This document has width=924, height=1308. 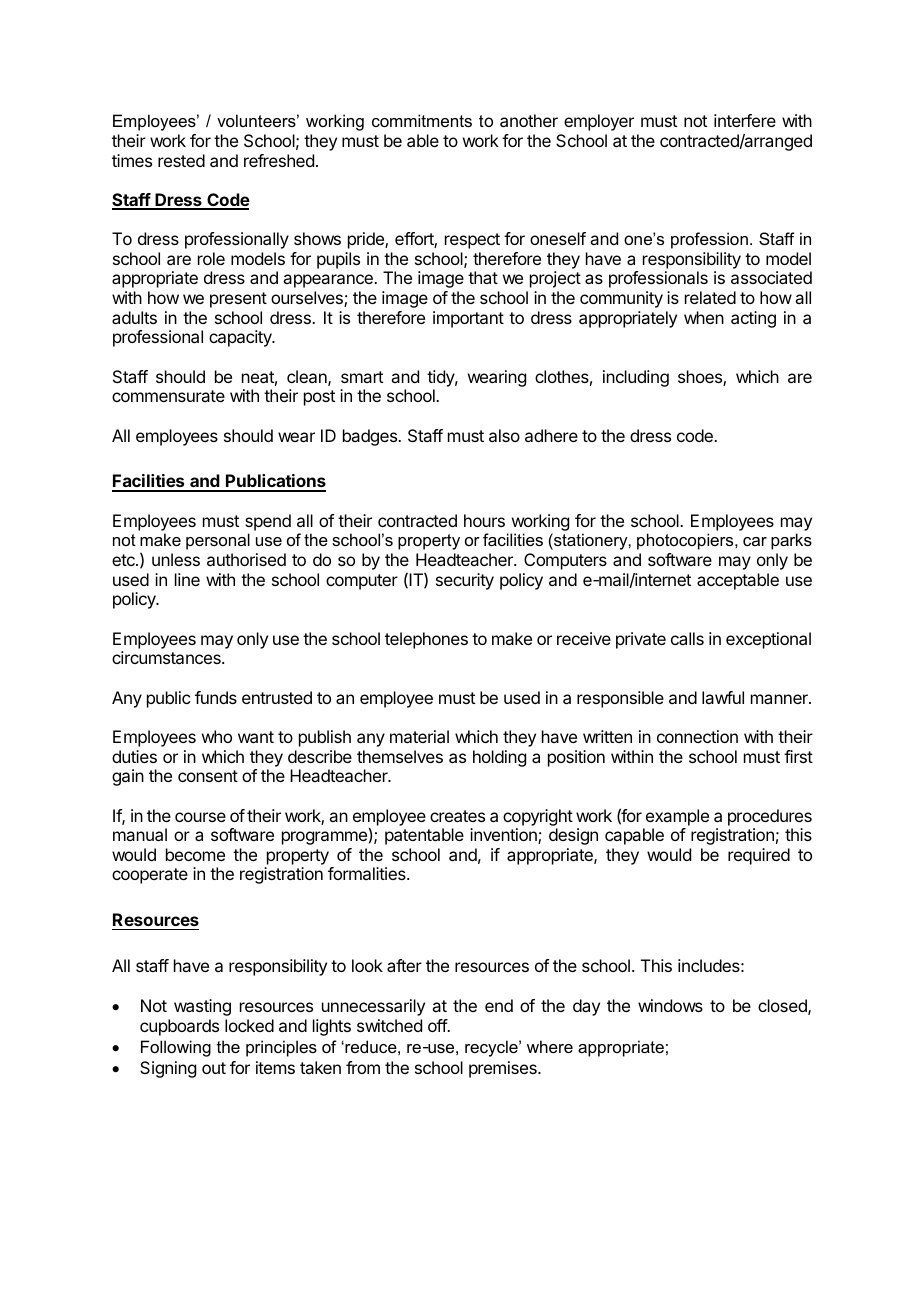 What do you see at coordinates (504, 435) in the document?
I see `also` at bounding box center [504, 435].
